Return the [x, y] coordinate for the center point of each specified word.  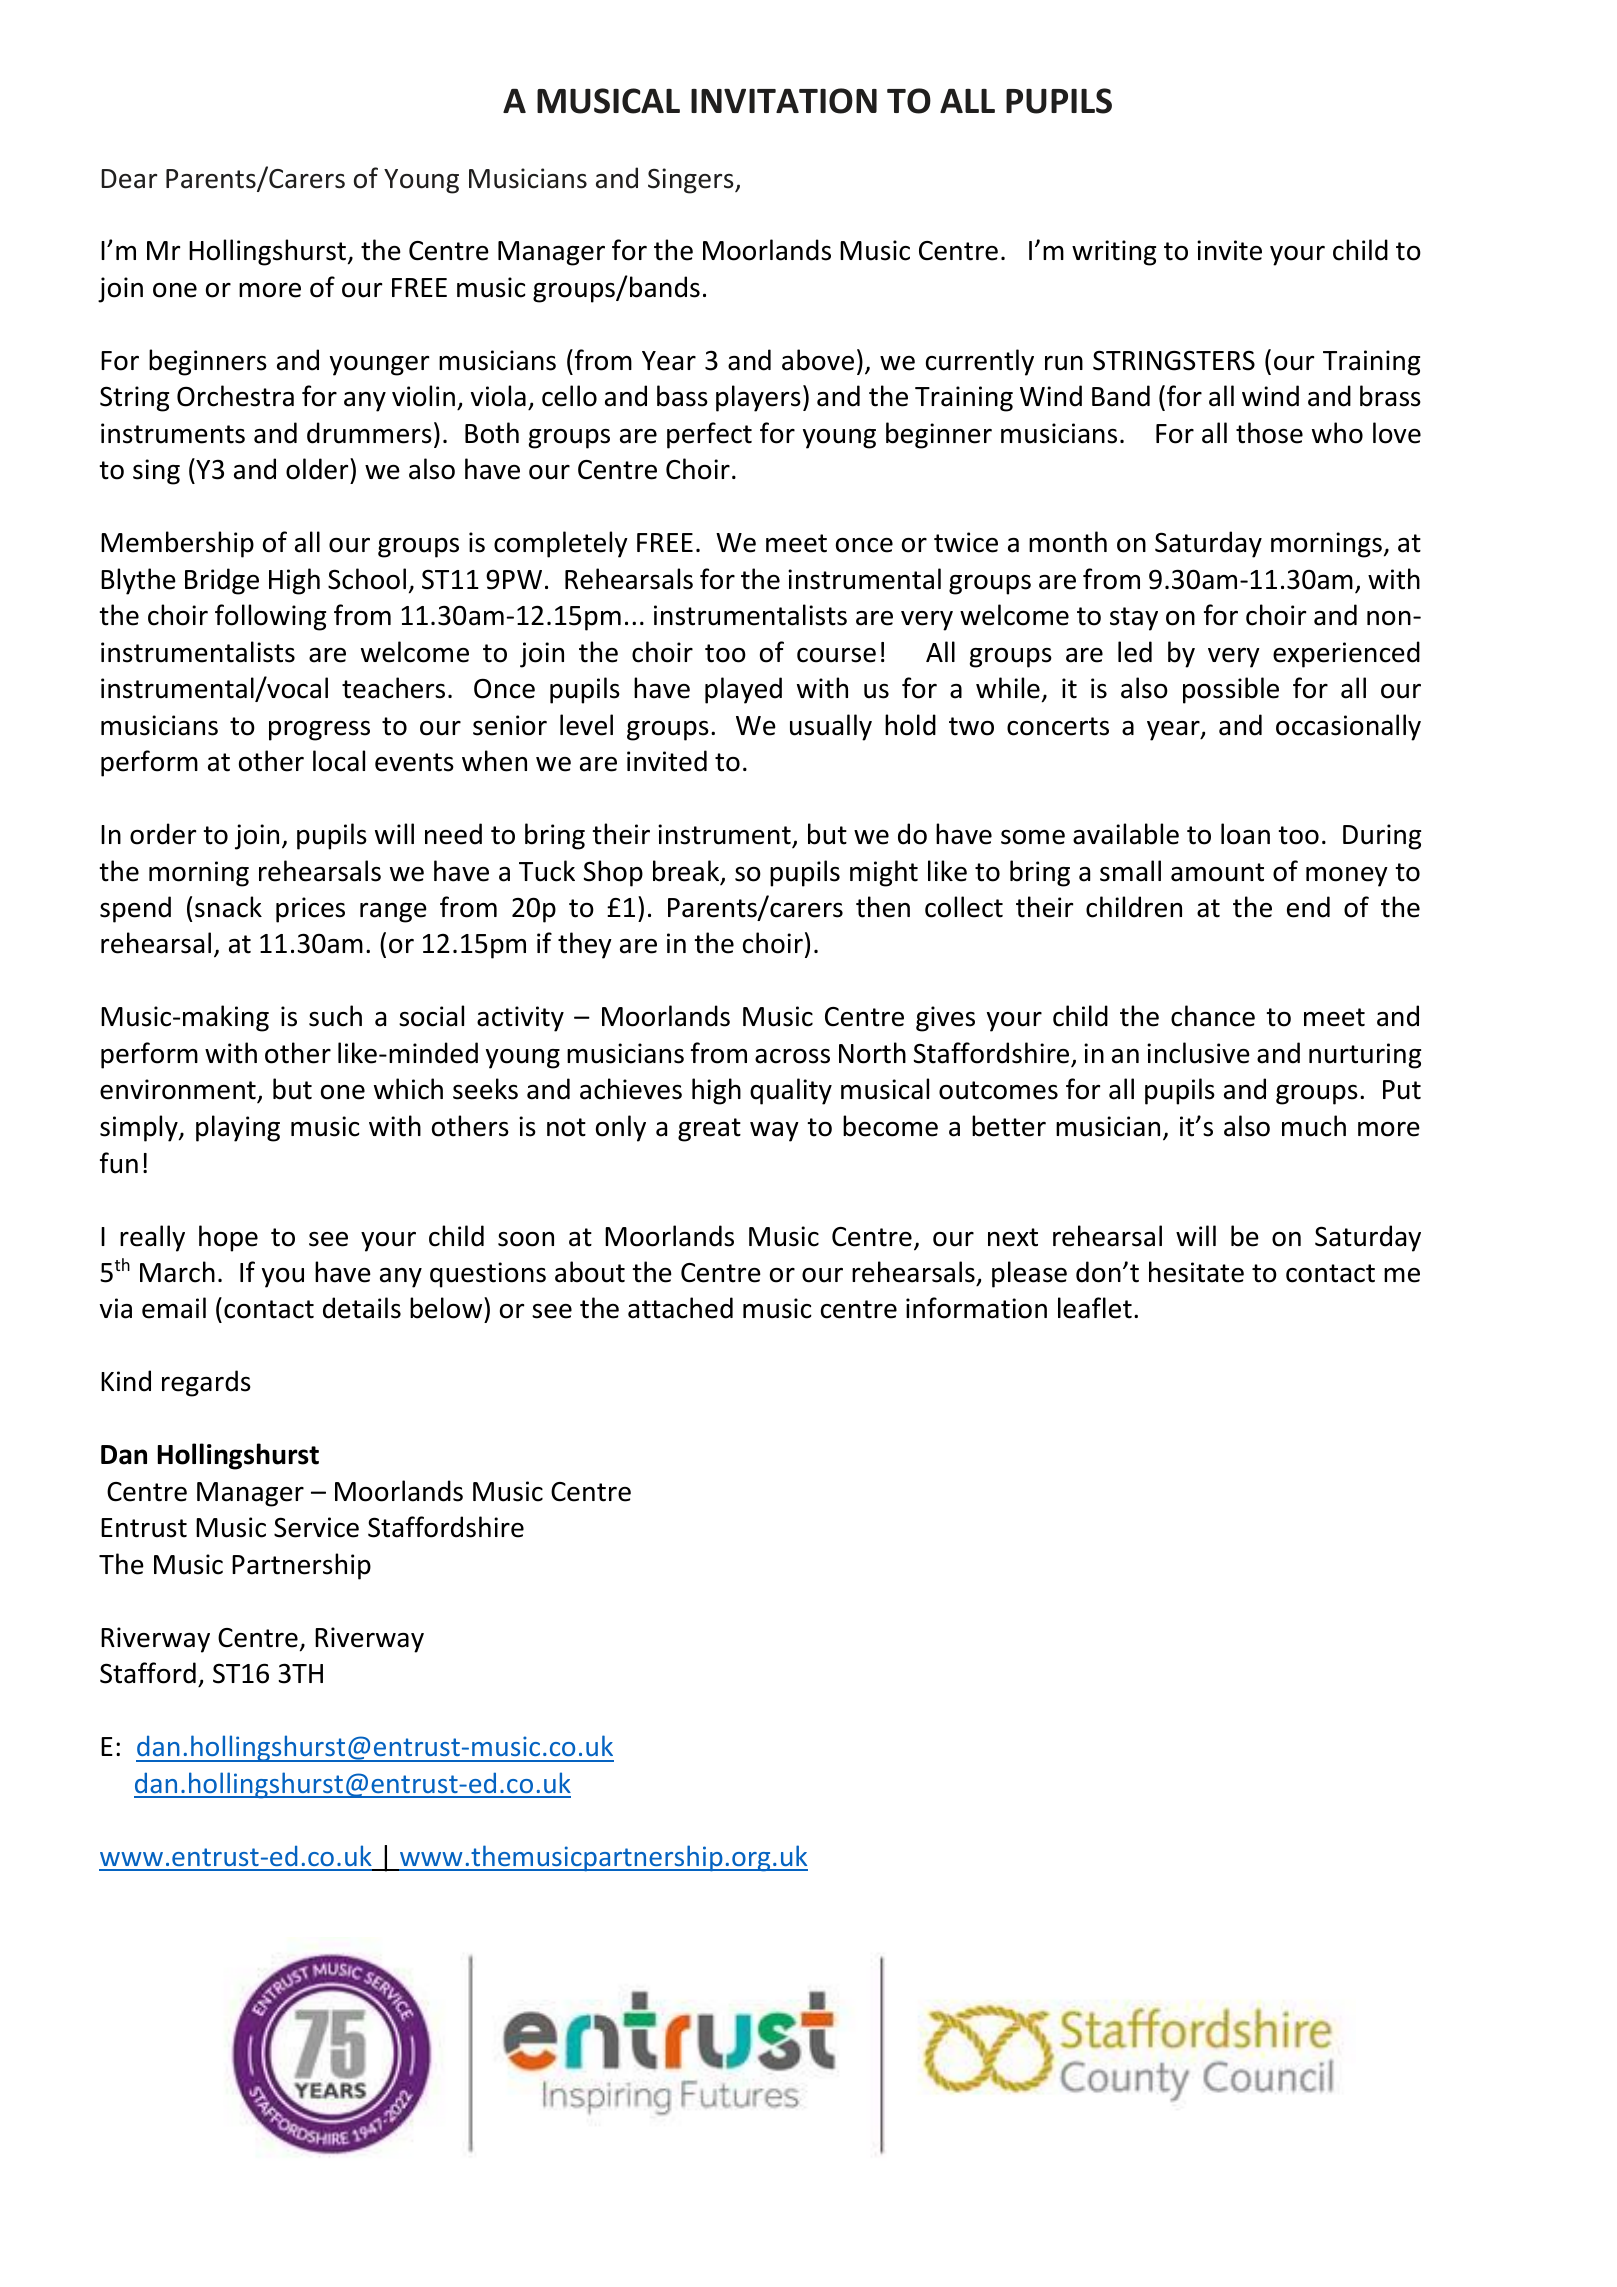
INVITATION [784, 101]
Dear [129, 179]
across [792, 1056]
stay [1134, 619]
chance [1213, 1016]
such [335, 1016]
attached [680, 1308]
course [836, 655]
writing [1114, 253]
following [270, 617]
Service [316, 1527]
